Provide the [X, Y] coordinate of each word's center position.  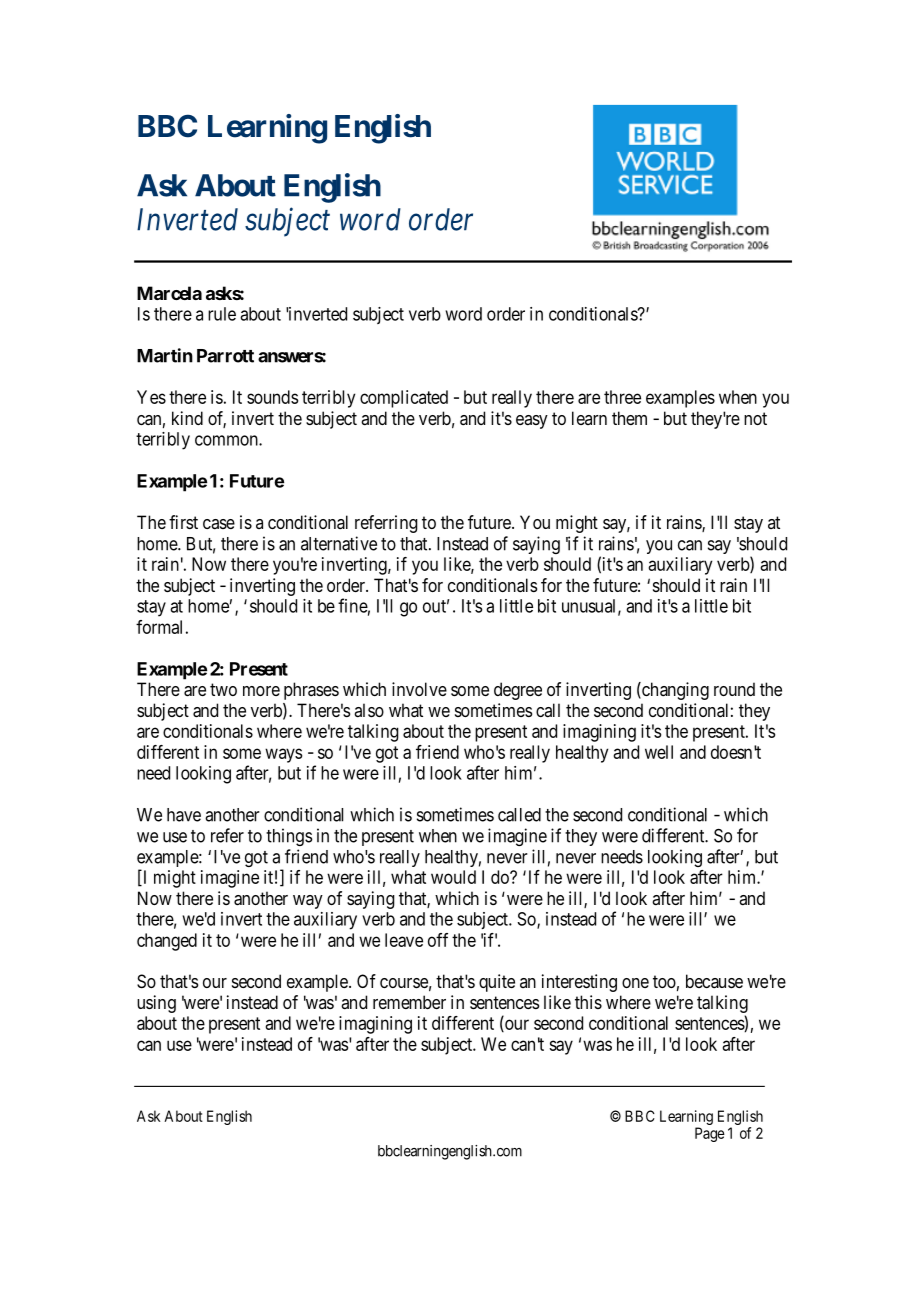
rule [222, 314]
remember [409, 1002]
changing [674, 691]
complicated [404, 399]
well [659, 752]
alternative [339, 543]
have [184, 815]
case [219, 524]
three [622, 397]
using [156, 1004]
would [453, 877]
